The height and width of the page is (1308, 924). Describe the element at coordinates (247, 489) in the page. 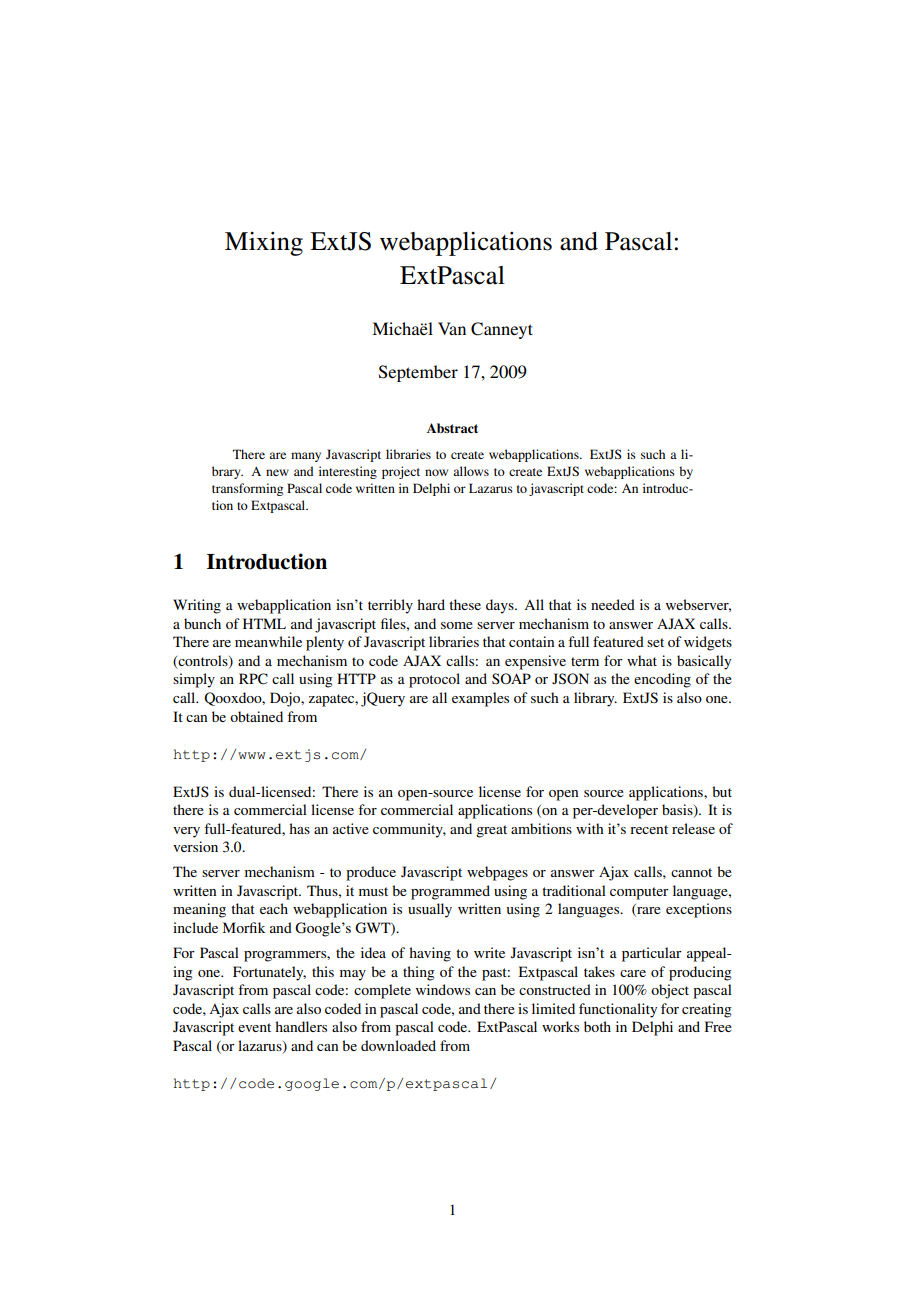

I see `transforming` at that location.
